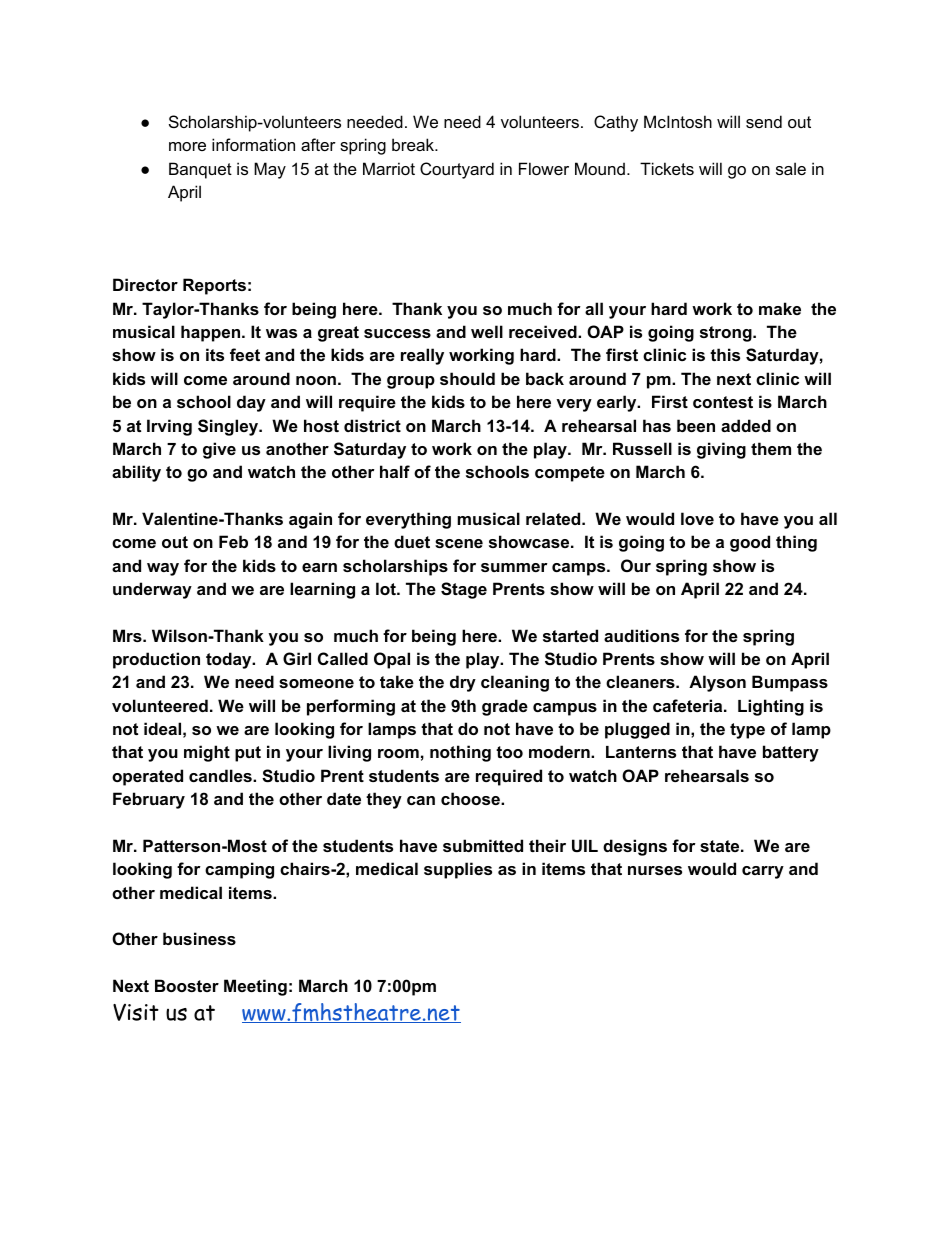 The height and width of the document is (1233, 952). What do you see at coordinates (187, 985) in the document?
I see `Booster` at bounding box center [187, 985].
